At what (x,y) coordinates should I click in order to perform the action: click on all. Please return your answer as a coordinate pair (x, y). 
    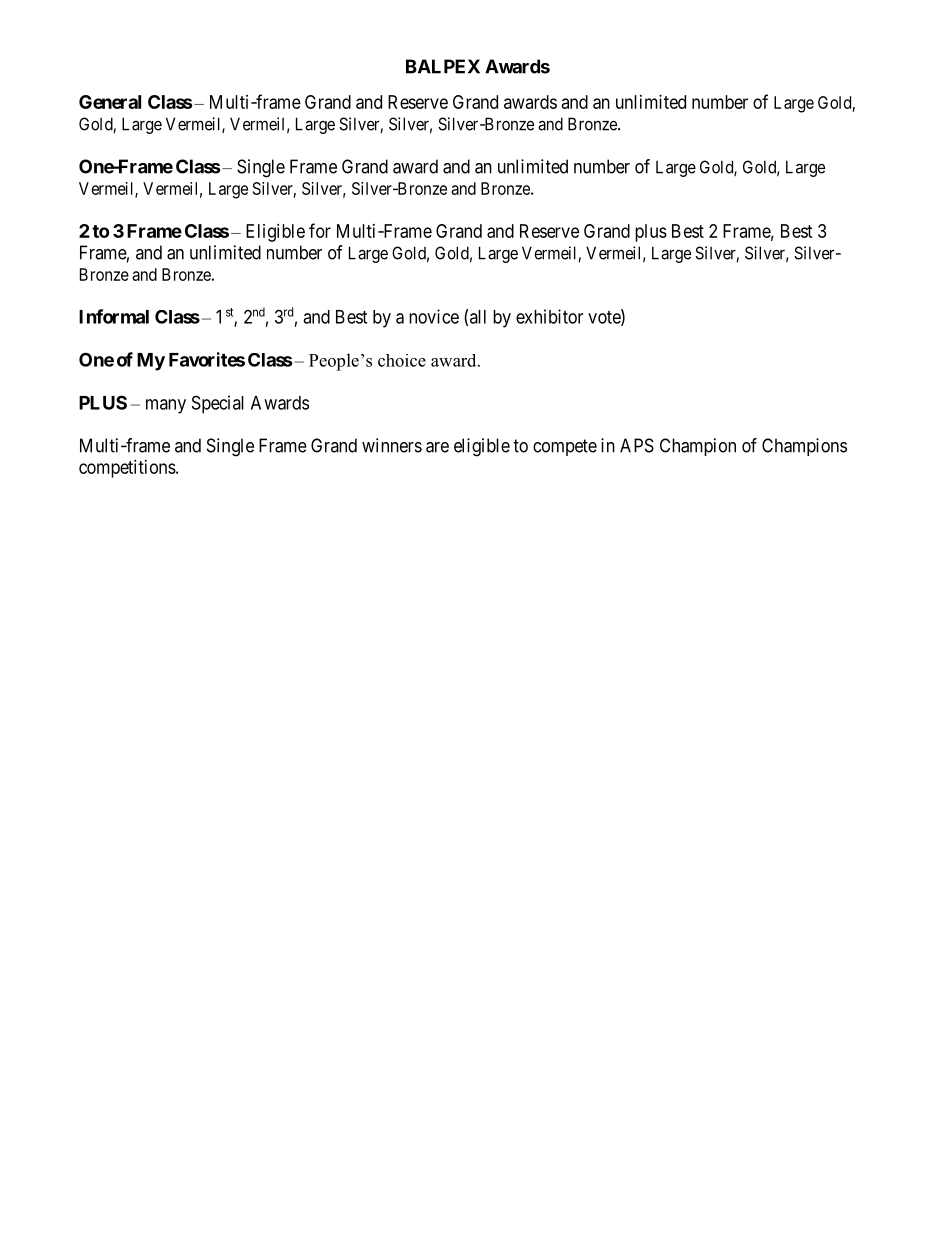
    Looking at the image, I should click on (478, 317).
